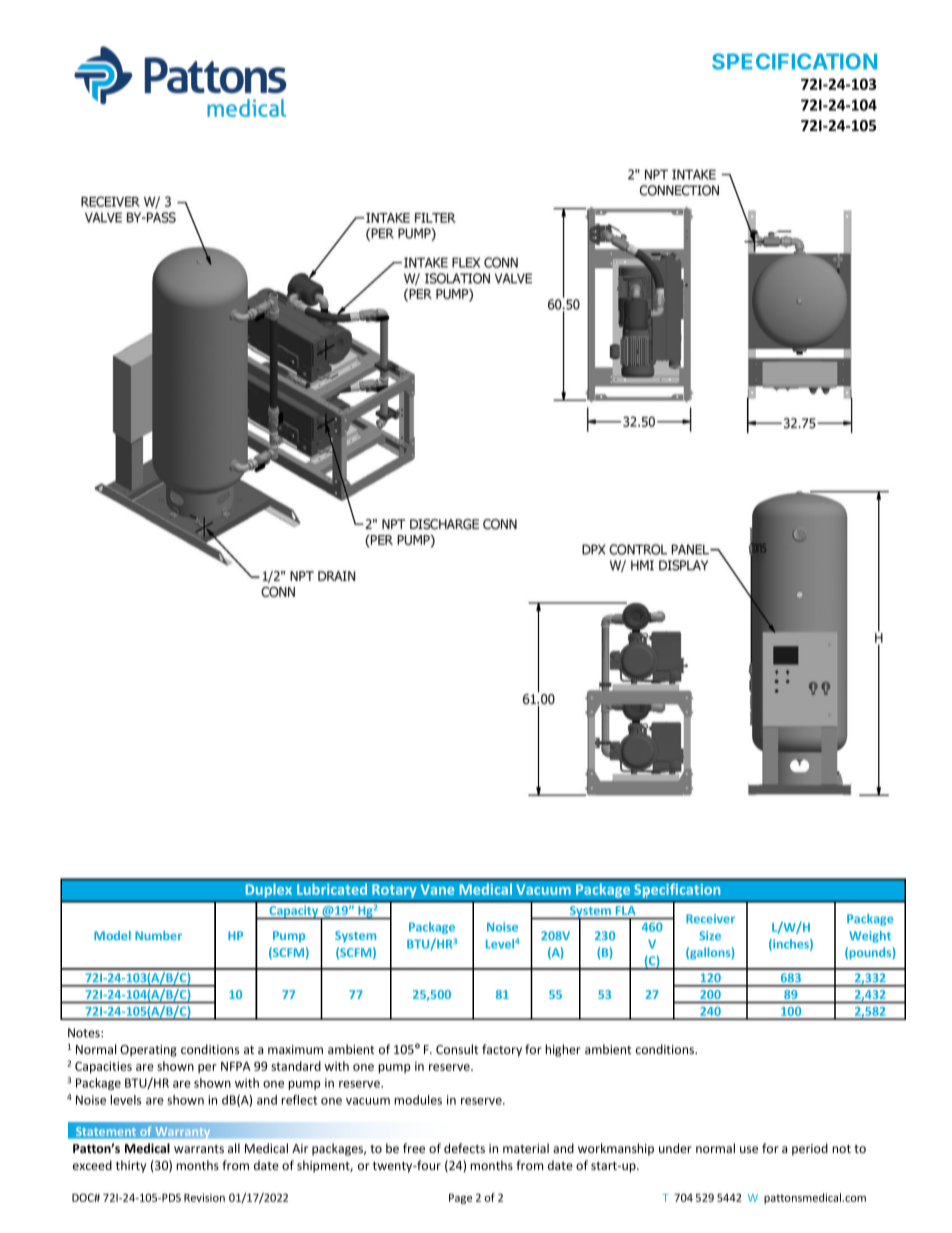 This page has width=952, height=1233. I want to click on use, so click(749, 1149).
